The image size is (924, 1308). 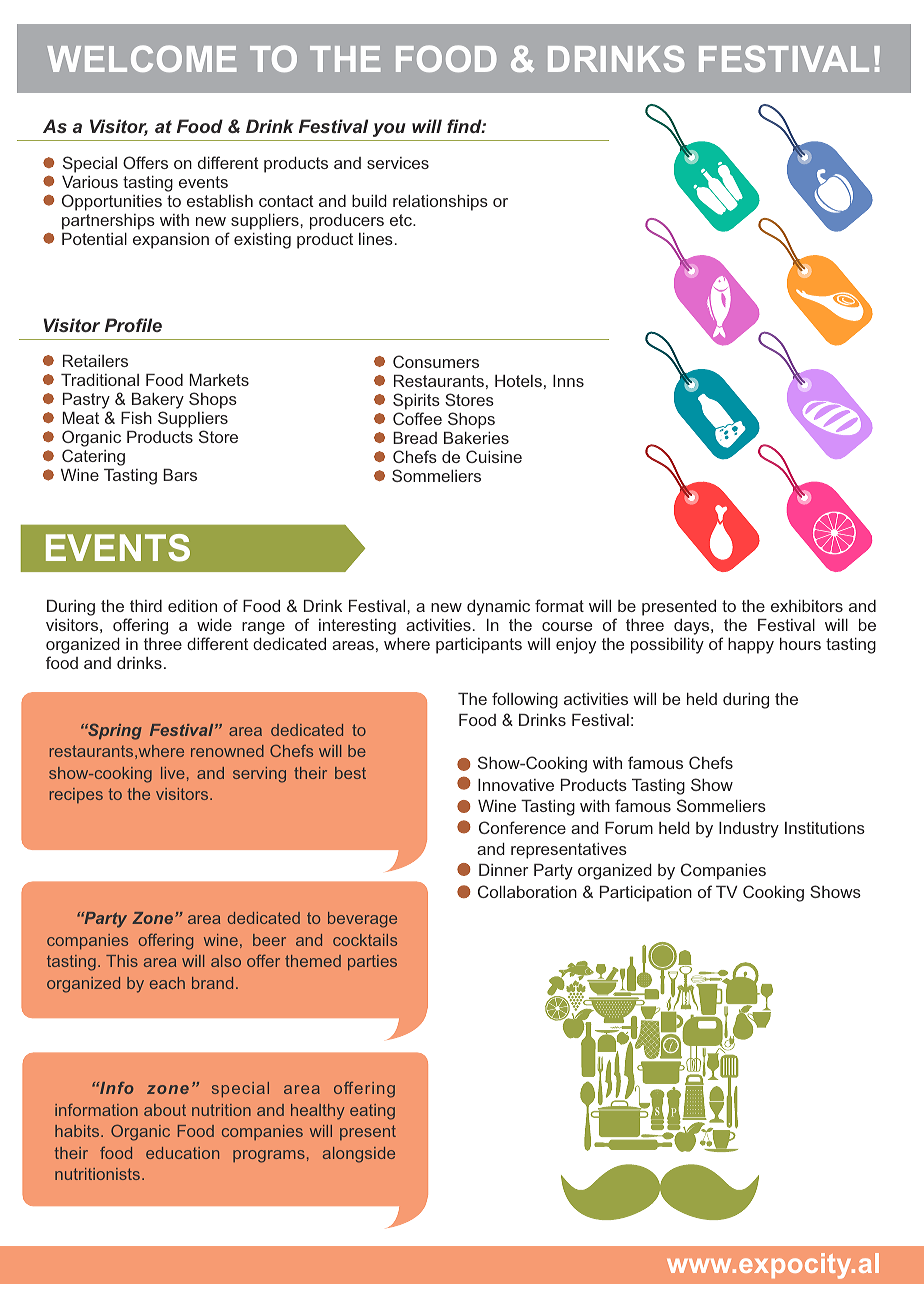 What do you see at coordinates (568, 381) in the screenshot?
I see `Inns` at bounding box center [568, 381].
